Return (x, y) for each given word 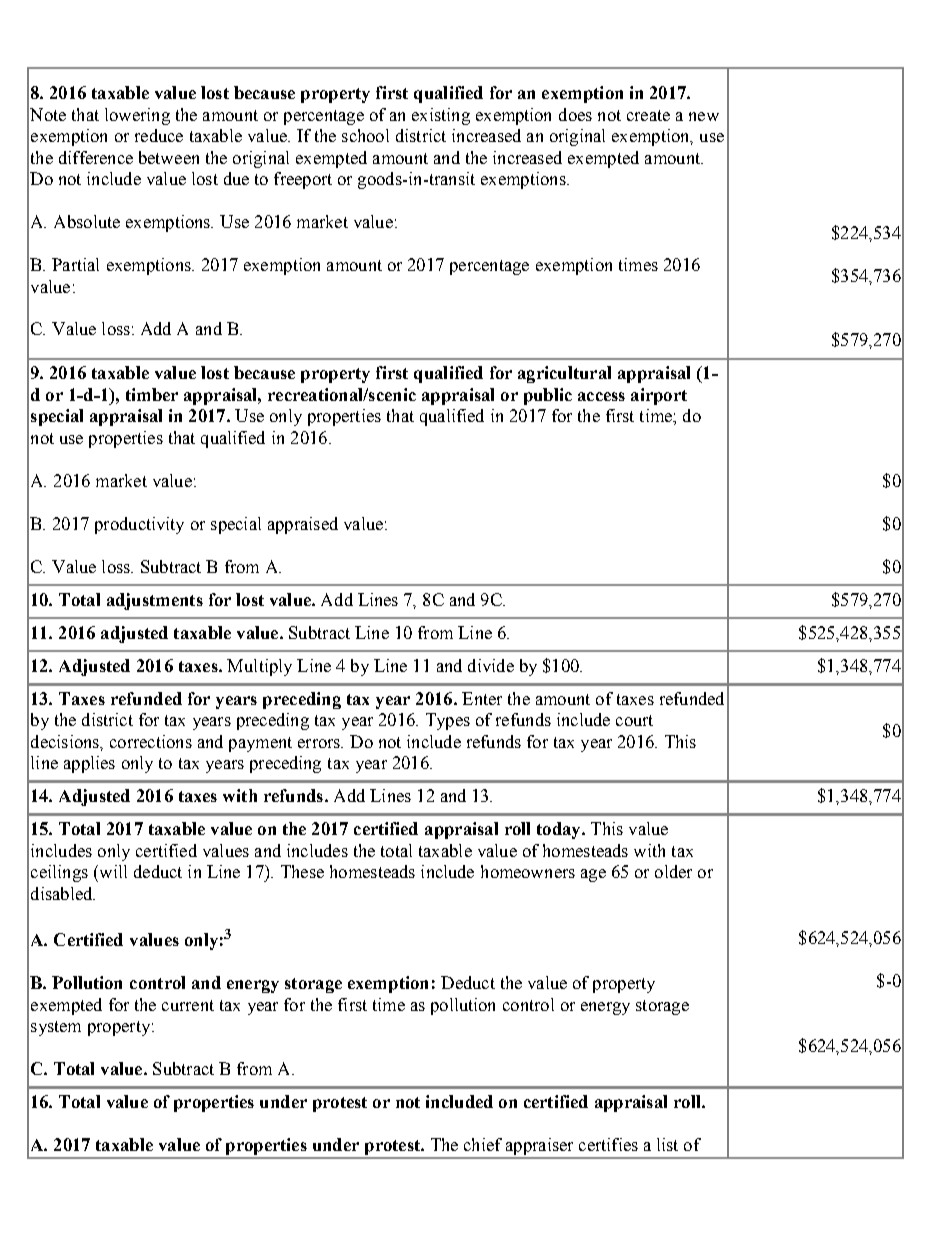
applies (89, 764)
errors (320, 743)
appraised (303, 525)
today (560, 830)
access (601, 396)
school (365, 135)
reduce (159, 135)
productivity (139, 525)
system (56, 1028)
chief (483, 1144)
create (648, 115)
